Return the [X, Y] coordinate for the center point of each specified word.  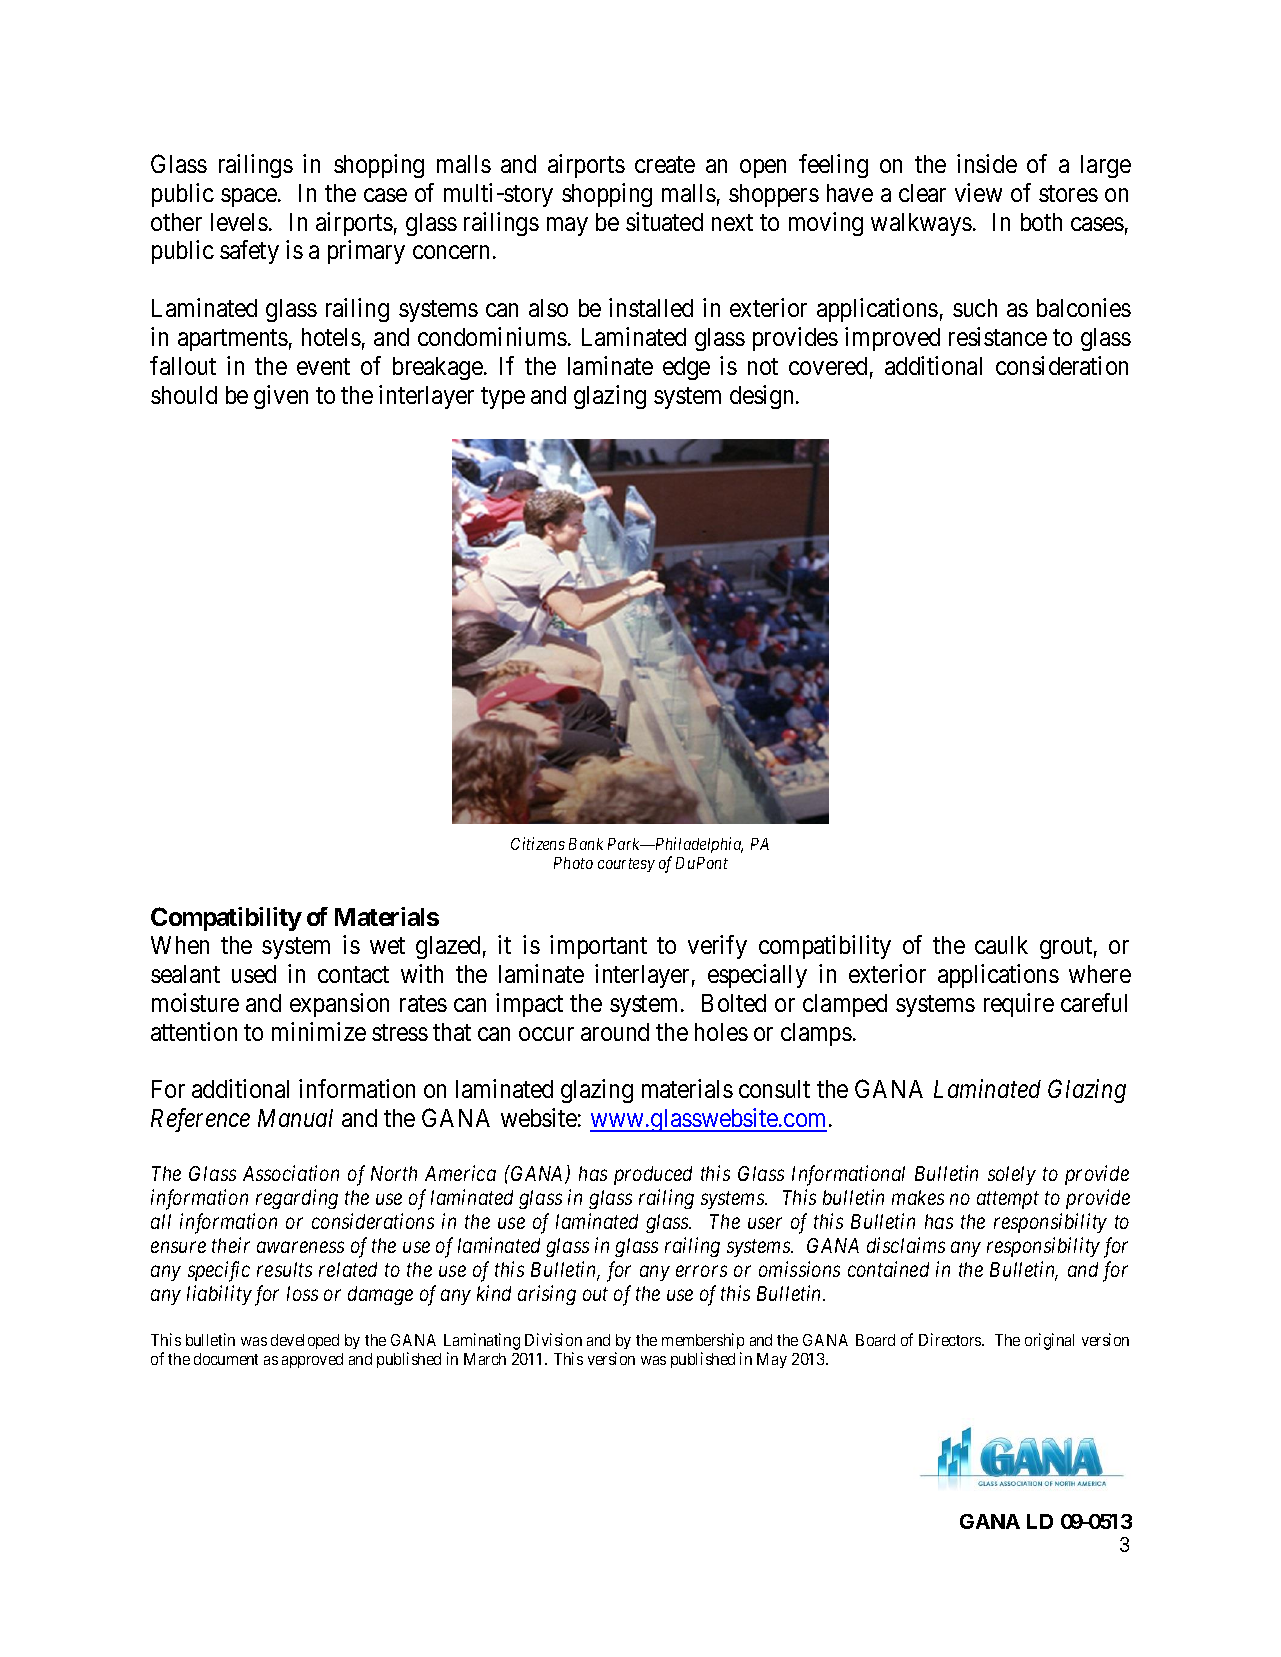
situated [664, 221]
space [249, 197]
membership [703, 1341]
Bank [586, 844]
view [978, 192]
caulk [1001, 945]
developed [305, 1341]
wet [387, 945]
